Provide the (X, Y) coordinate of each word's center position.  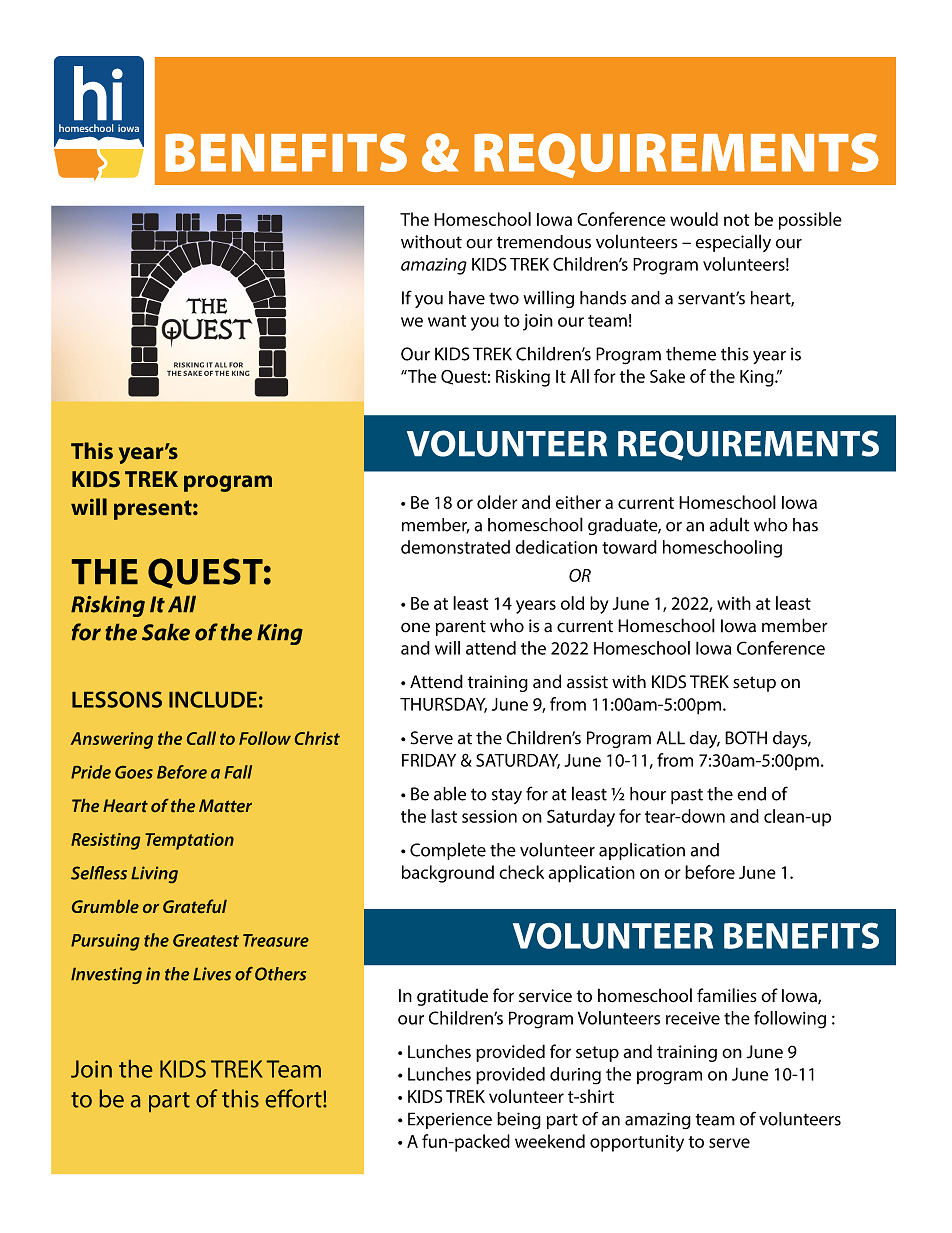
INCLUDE (213, 699)
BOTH (746, 738)
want (447, 321)
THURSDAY (443, 705)
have (467, 298)
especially (733, 243)
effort (295, 1098)
